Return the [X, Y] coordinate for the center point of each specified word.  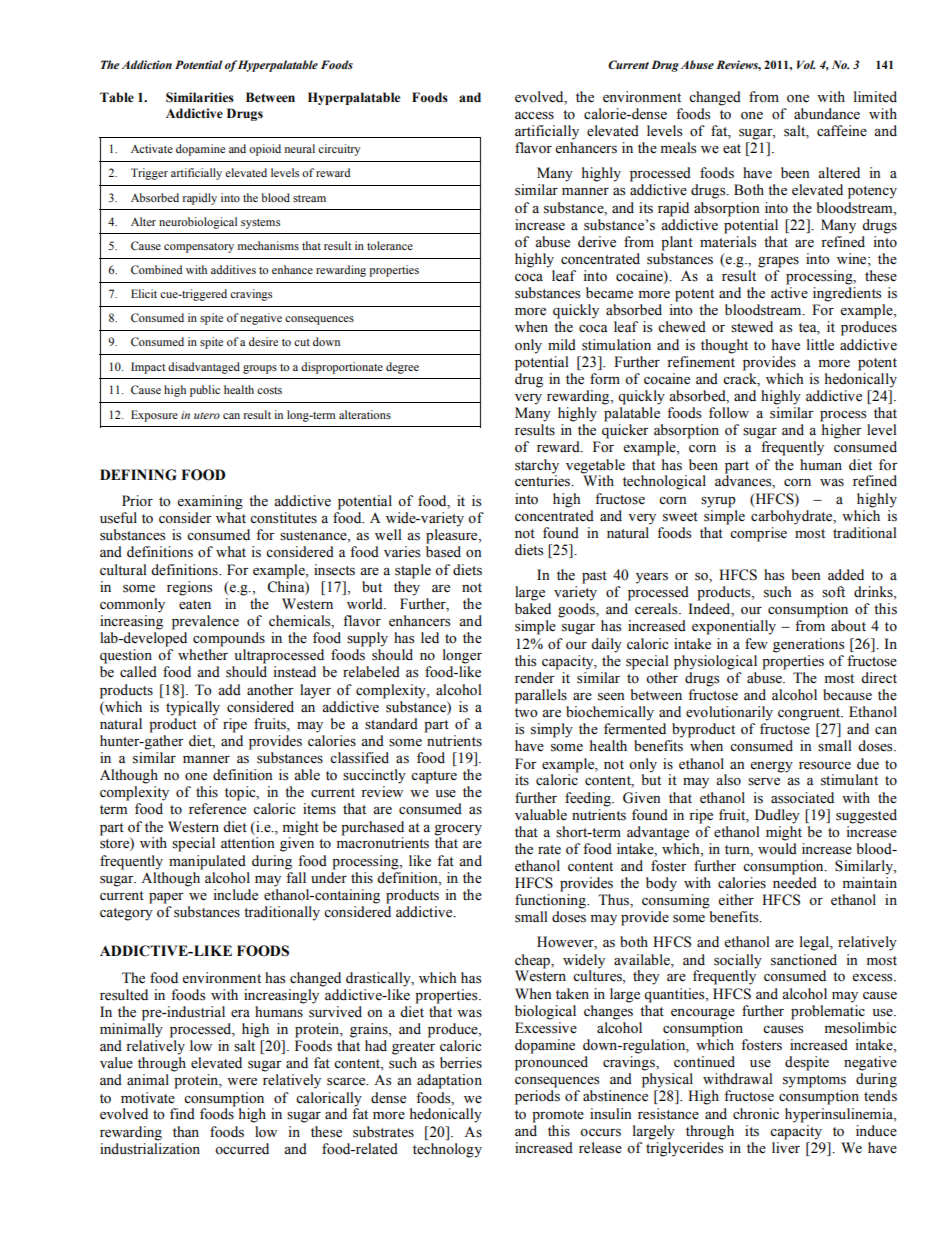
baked [533, 609]
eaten [195, 605]
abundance [827, 114]
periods [537, 1097]
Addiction [147, 64]
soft [833, 592]
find [182, 1114]
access [534, 116]
